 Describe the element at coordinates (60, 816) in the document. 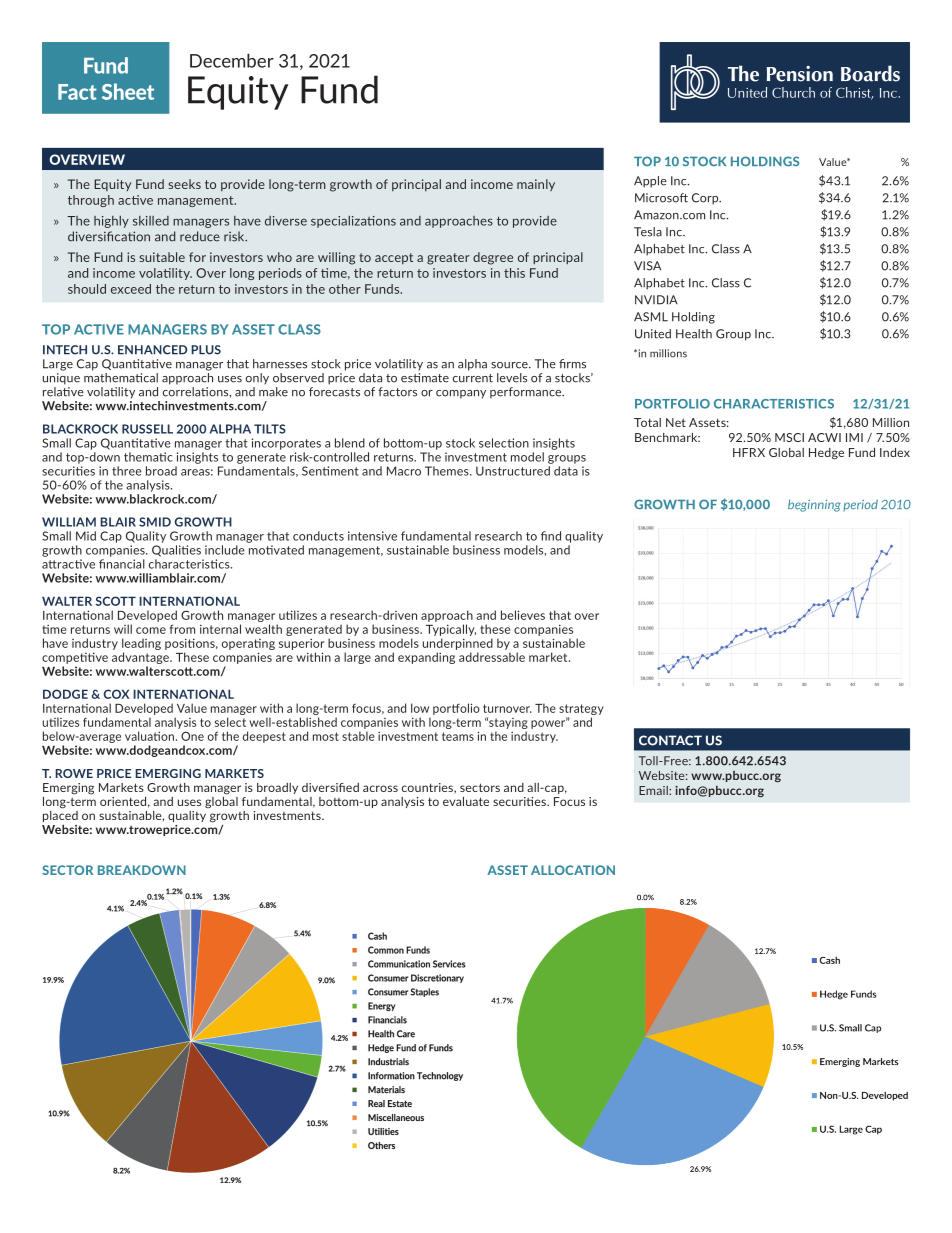

I see `placed` at that location.
